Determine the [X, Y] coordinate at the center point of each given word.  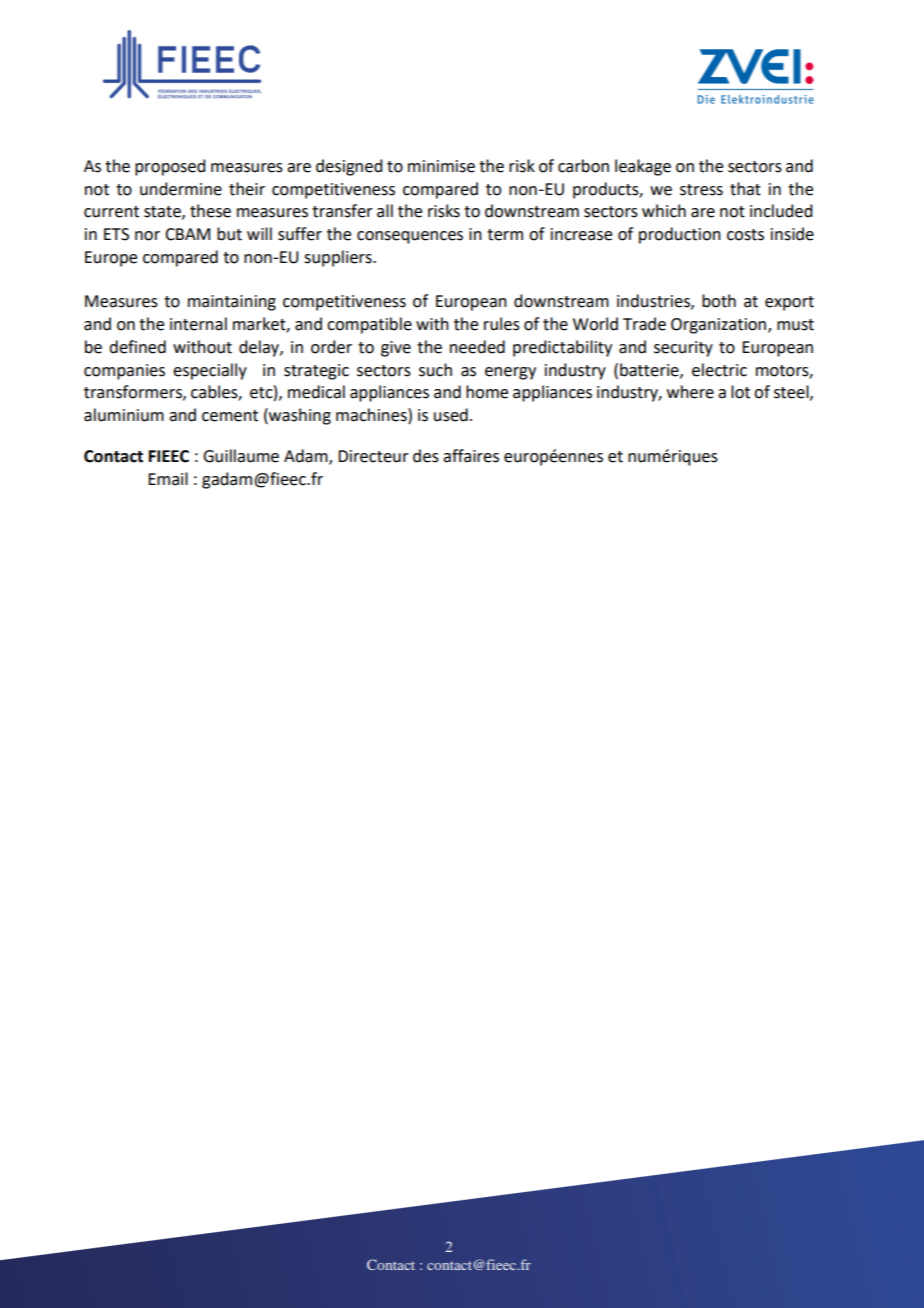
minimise [441, 166]
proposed [170, 167]
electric [719, 370]
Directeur [373, 456]
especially [210, 371]
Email [168, 479]
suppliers [339, 258]
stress [701, 190]
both [719, 301]
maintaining [232, 303]
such [435, 370]
